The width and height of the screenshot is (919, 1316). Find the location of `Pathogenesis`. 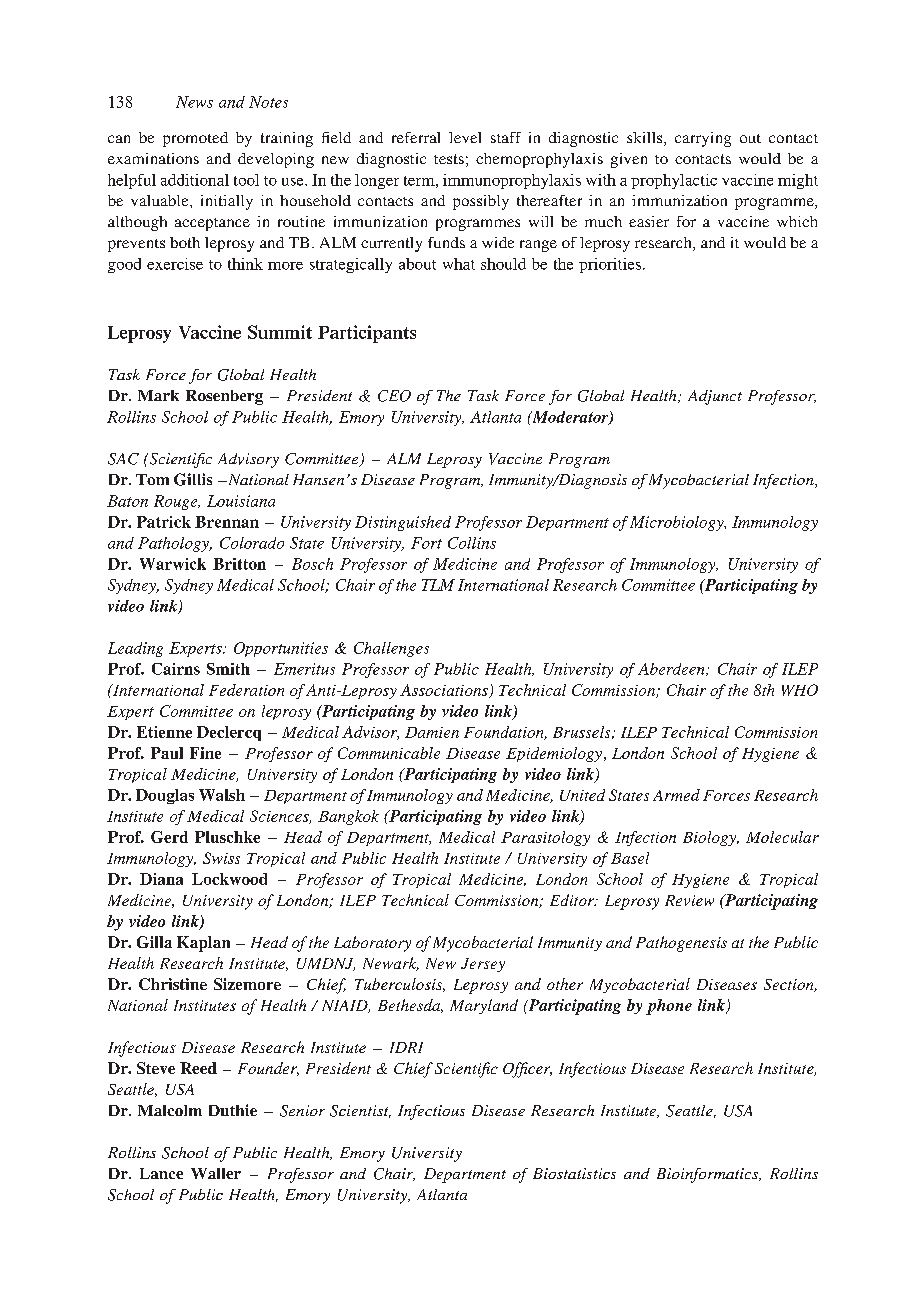

Pathogenesis is located at coordinates (681, 944).
